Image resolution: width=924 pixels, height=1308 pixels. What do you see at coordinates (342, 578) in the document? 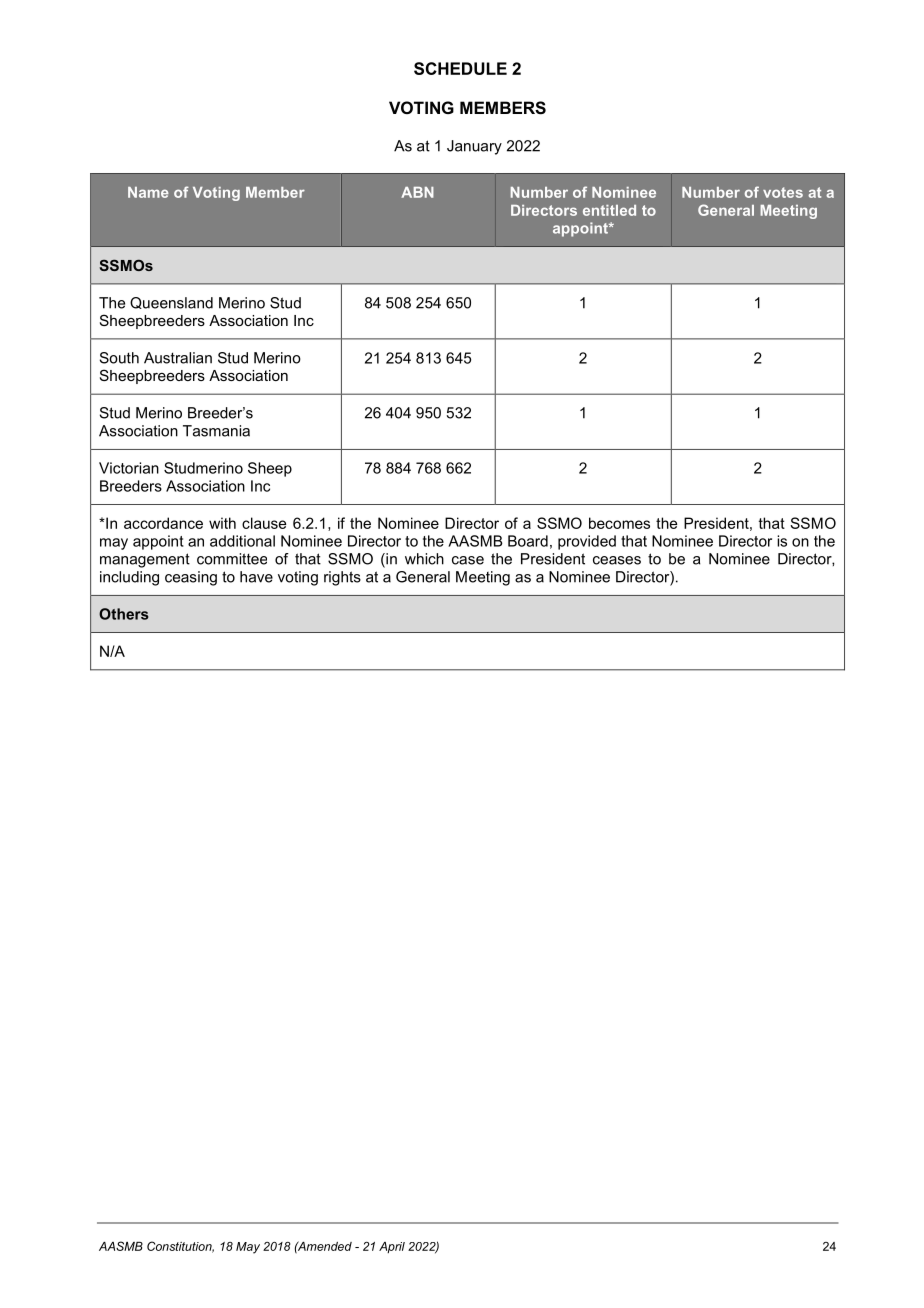
I see `rights` at bounding box center [342, 578].
